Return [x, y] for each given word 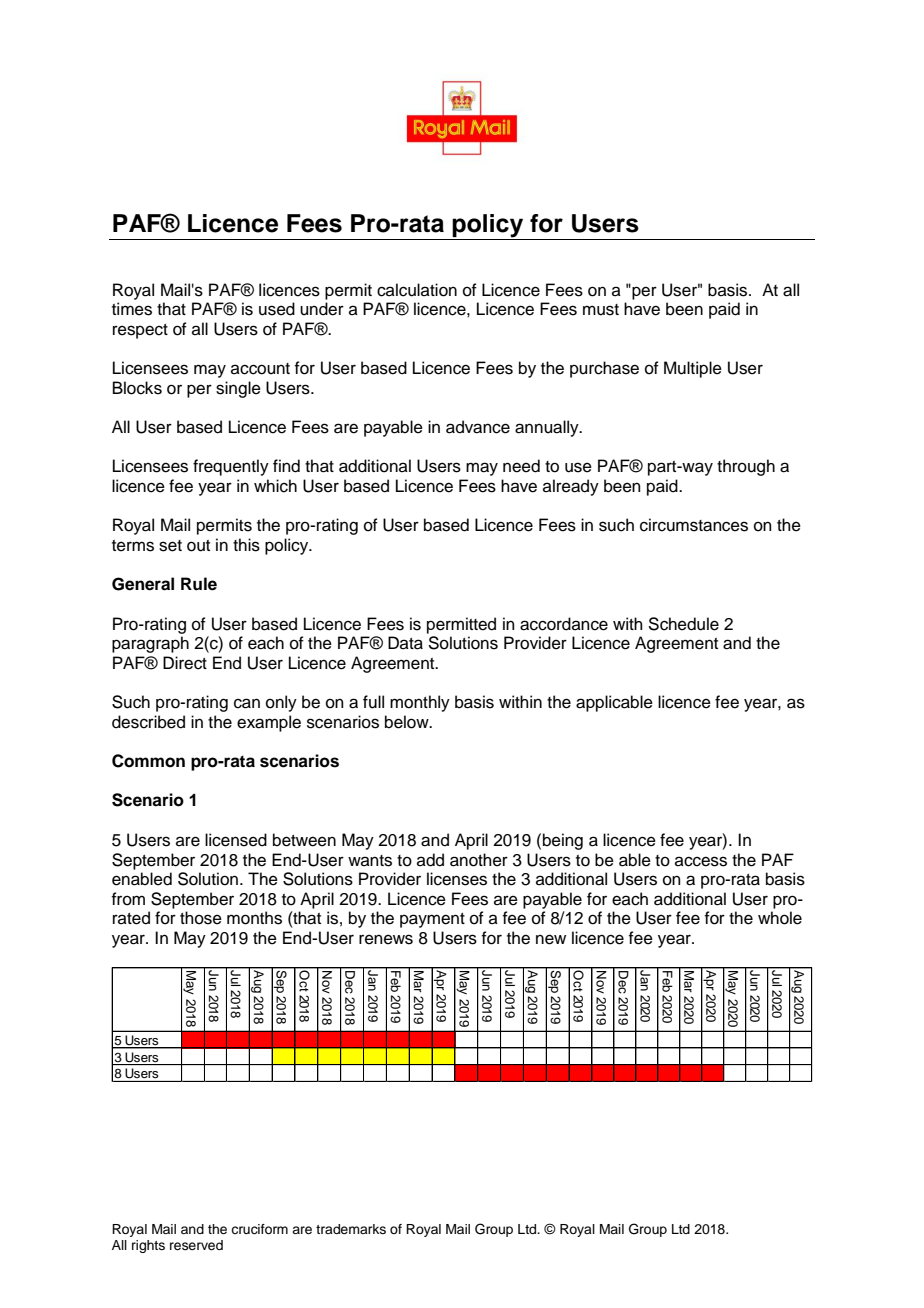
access [701, 861]
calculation [417, 290]
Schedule [683, 624]
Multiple [693, 369]
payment [432, 920]
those [201, 918]
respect [140, 331]
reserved [196, 1245]
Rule [199, 584]
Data [405, 643]
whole [780, 918]
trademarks [351, 1229]
